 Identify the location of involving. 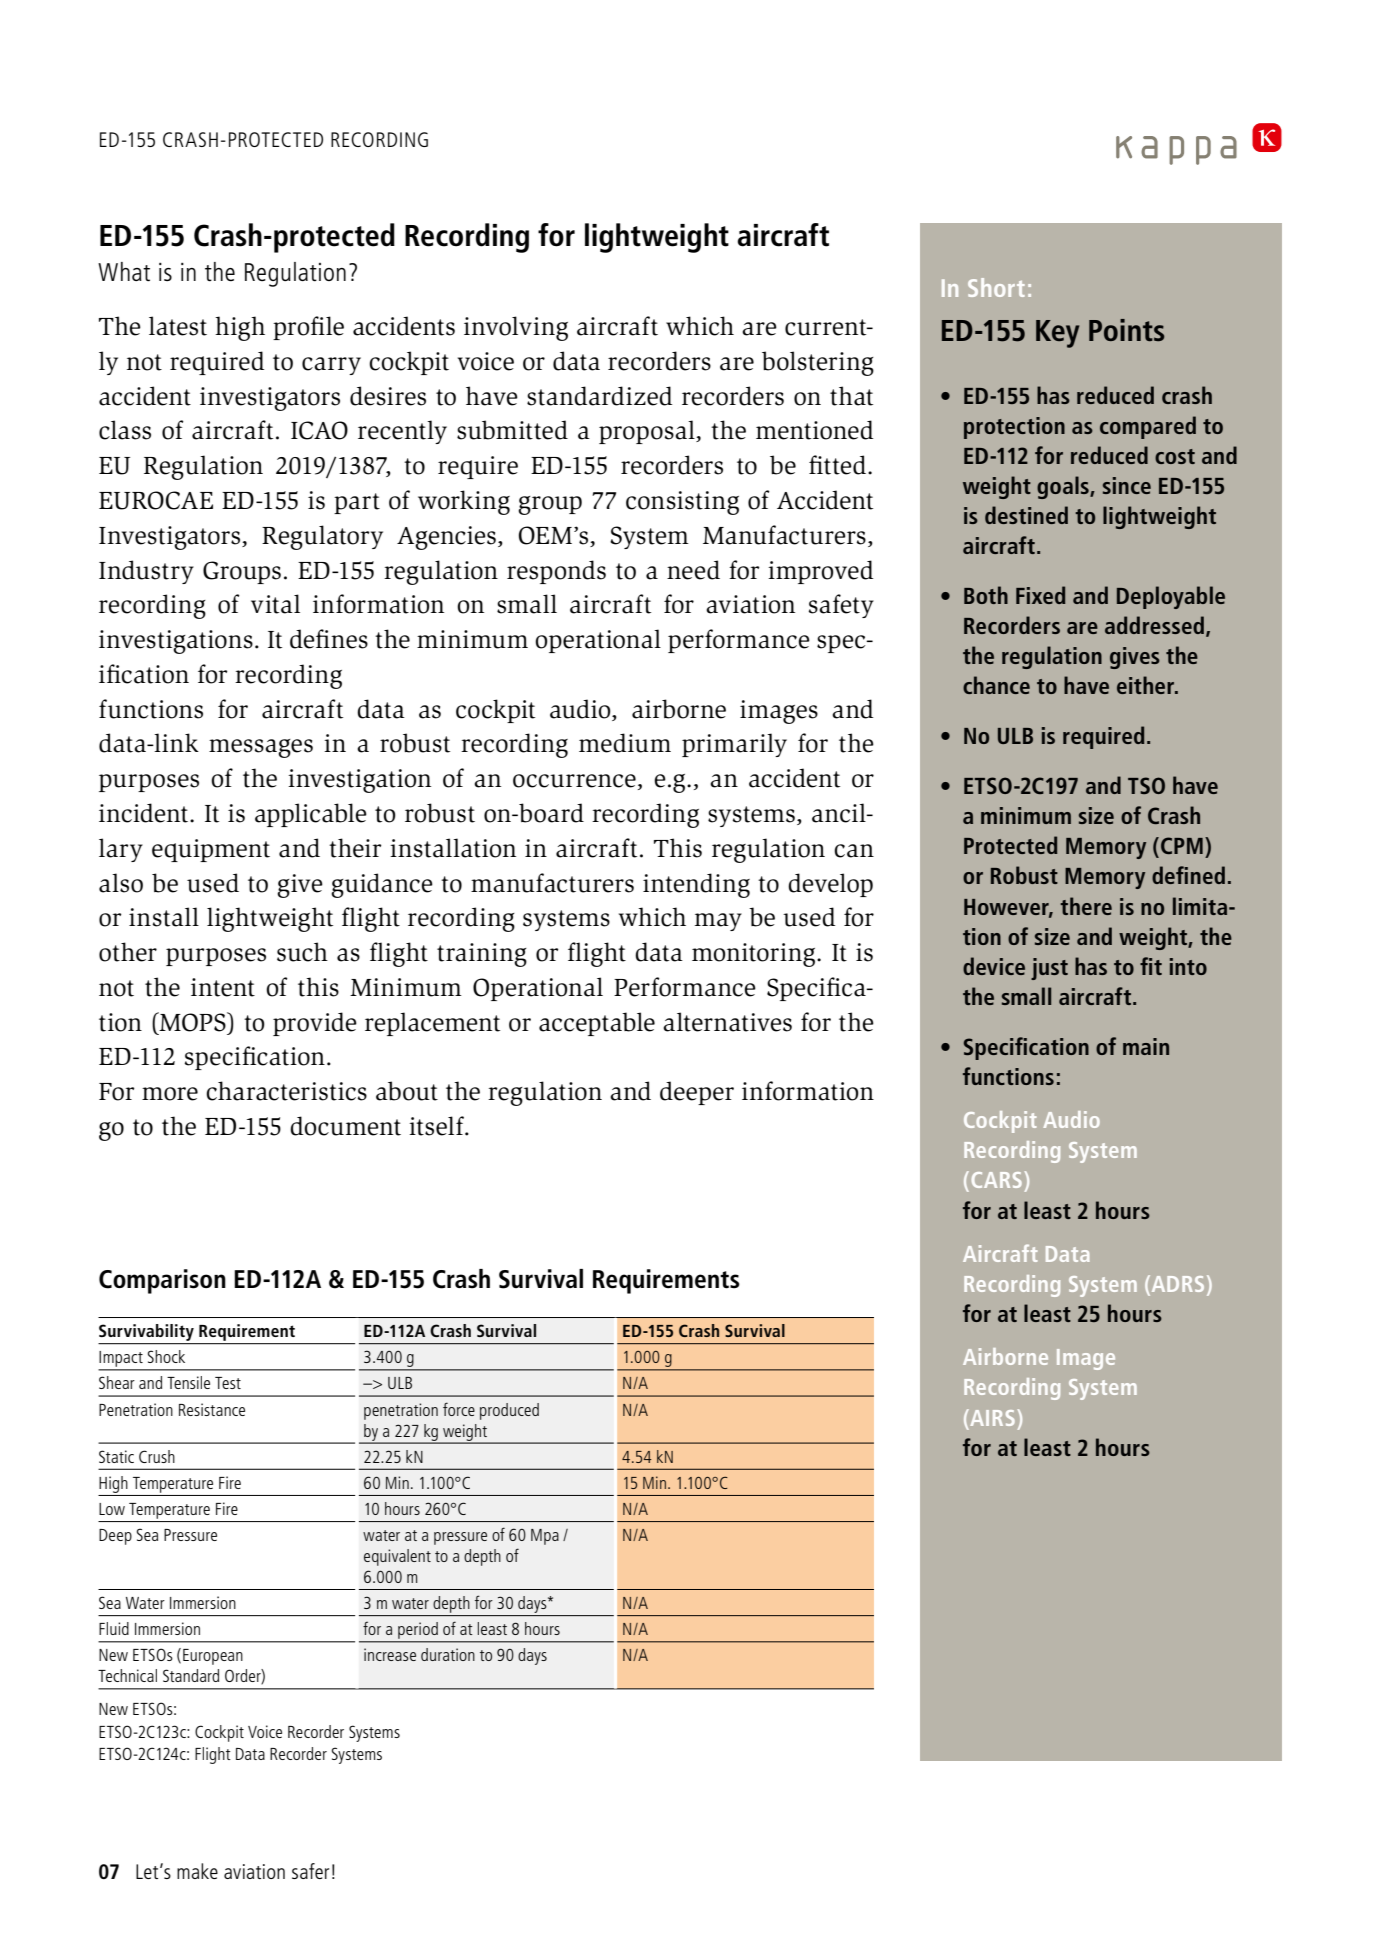
(516, 328).
